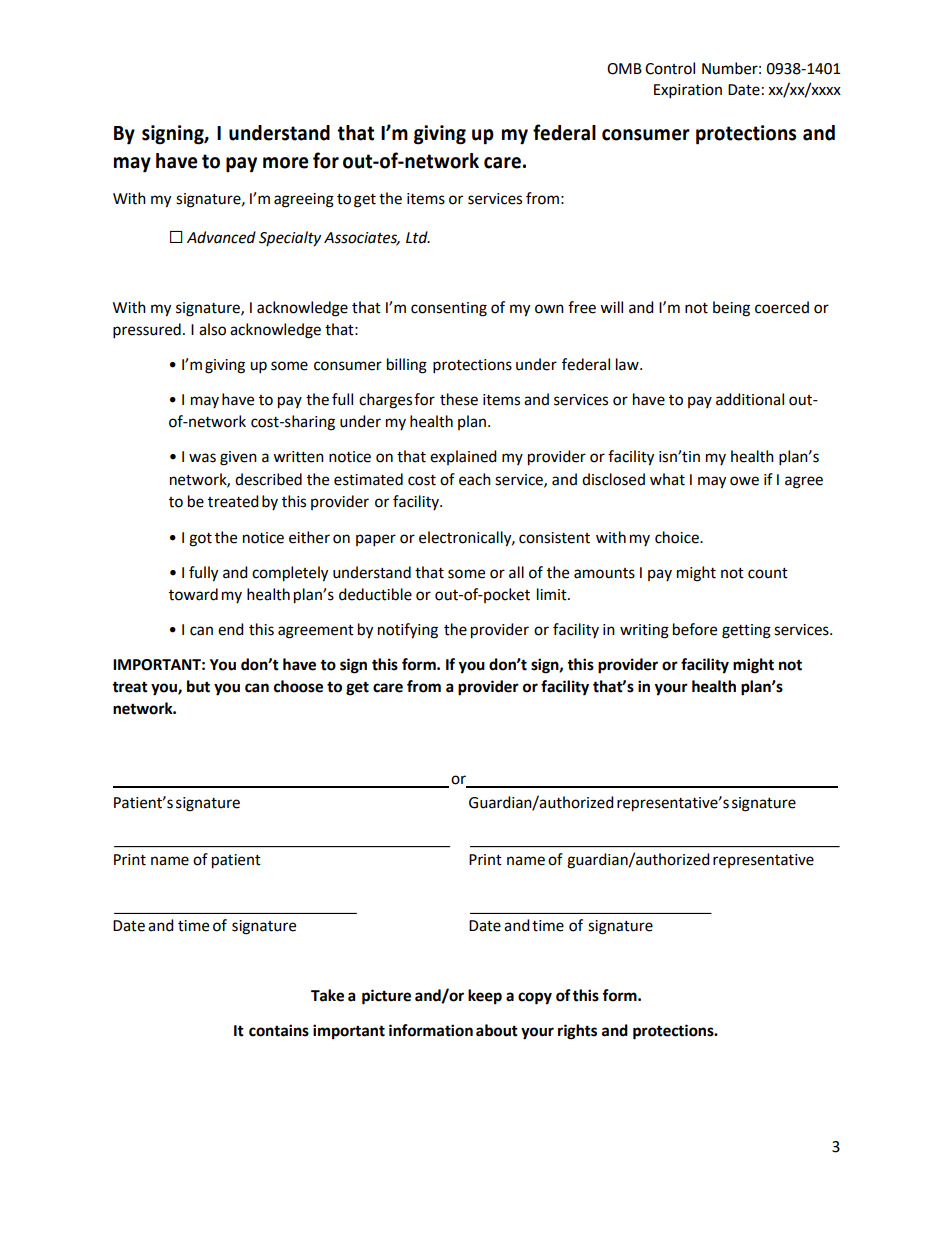 This document has height=1233, width=952. What do you see at coordinates (198, 686) in the document?
I see `but` at bounding box center [198, 686].
